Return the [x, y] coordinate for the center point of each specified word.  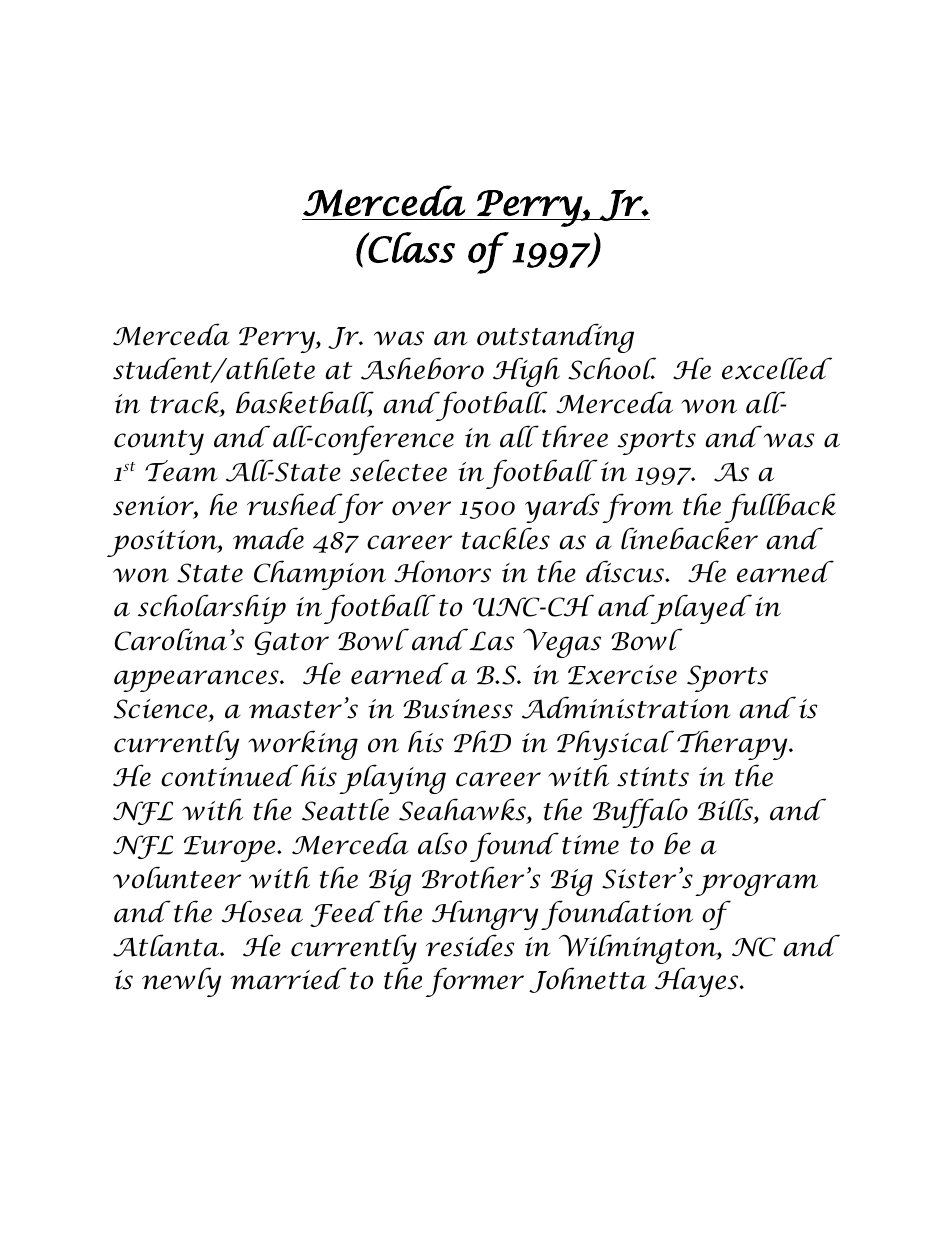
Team [181, 471]
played [700, 609]
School [612, 368]
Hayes [698, 982]
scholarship [212, 609]
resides [470, 945]
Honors [442, 571]
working [303, 745]
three [575, 436]
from [637, 508]
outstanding [555, 338]
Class [411, 247]
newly [181, 982]
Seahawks [463, 810]
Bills [726, 810]
